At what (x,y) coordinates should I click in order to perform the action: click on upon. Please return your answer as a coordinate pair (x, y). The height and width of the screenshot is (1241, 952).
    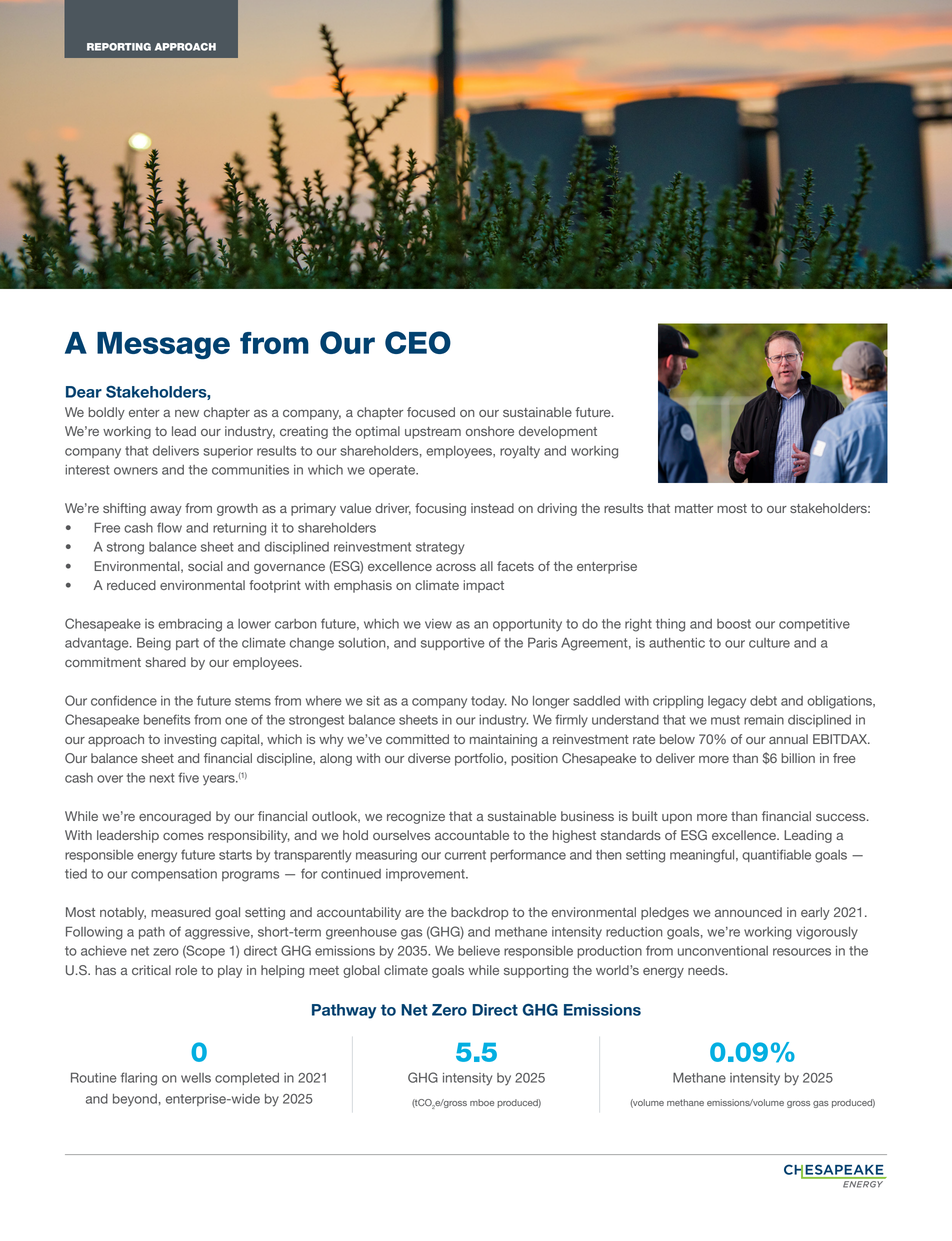
    Looking at the image, I should click on (677, 819).
